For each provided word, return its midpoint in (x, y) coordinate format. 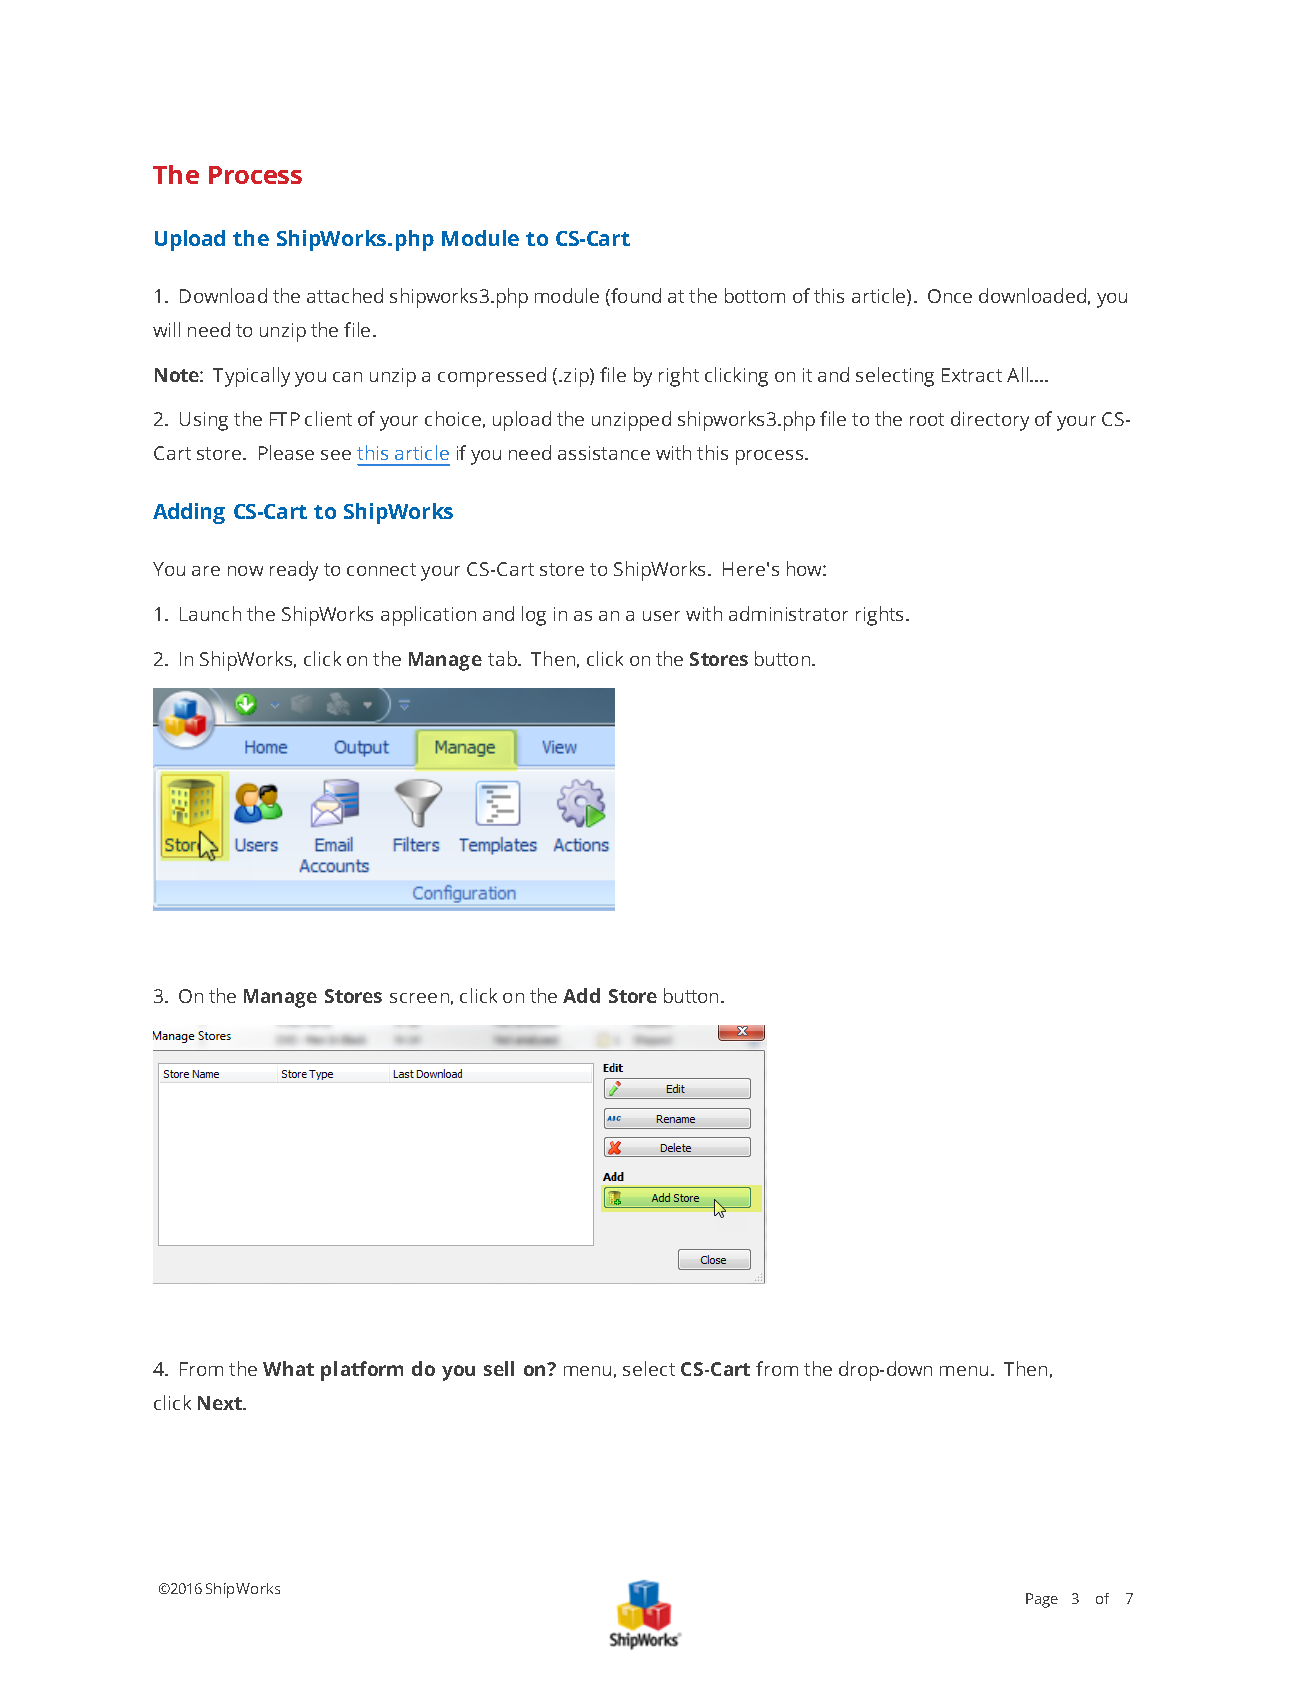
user (661, 616)
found (635, 297)
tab (503, 658)
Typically (251, 377)
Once (950, 296)
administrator (788, 613)
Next (221, 1403)
